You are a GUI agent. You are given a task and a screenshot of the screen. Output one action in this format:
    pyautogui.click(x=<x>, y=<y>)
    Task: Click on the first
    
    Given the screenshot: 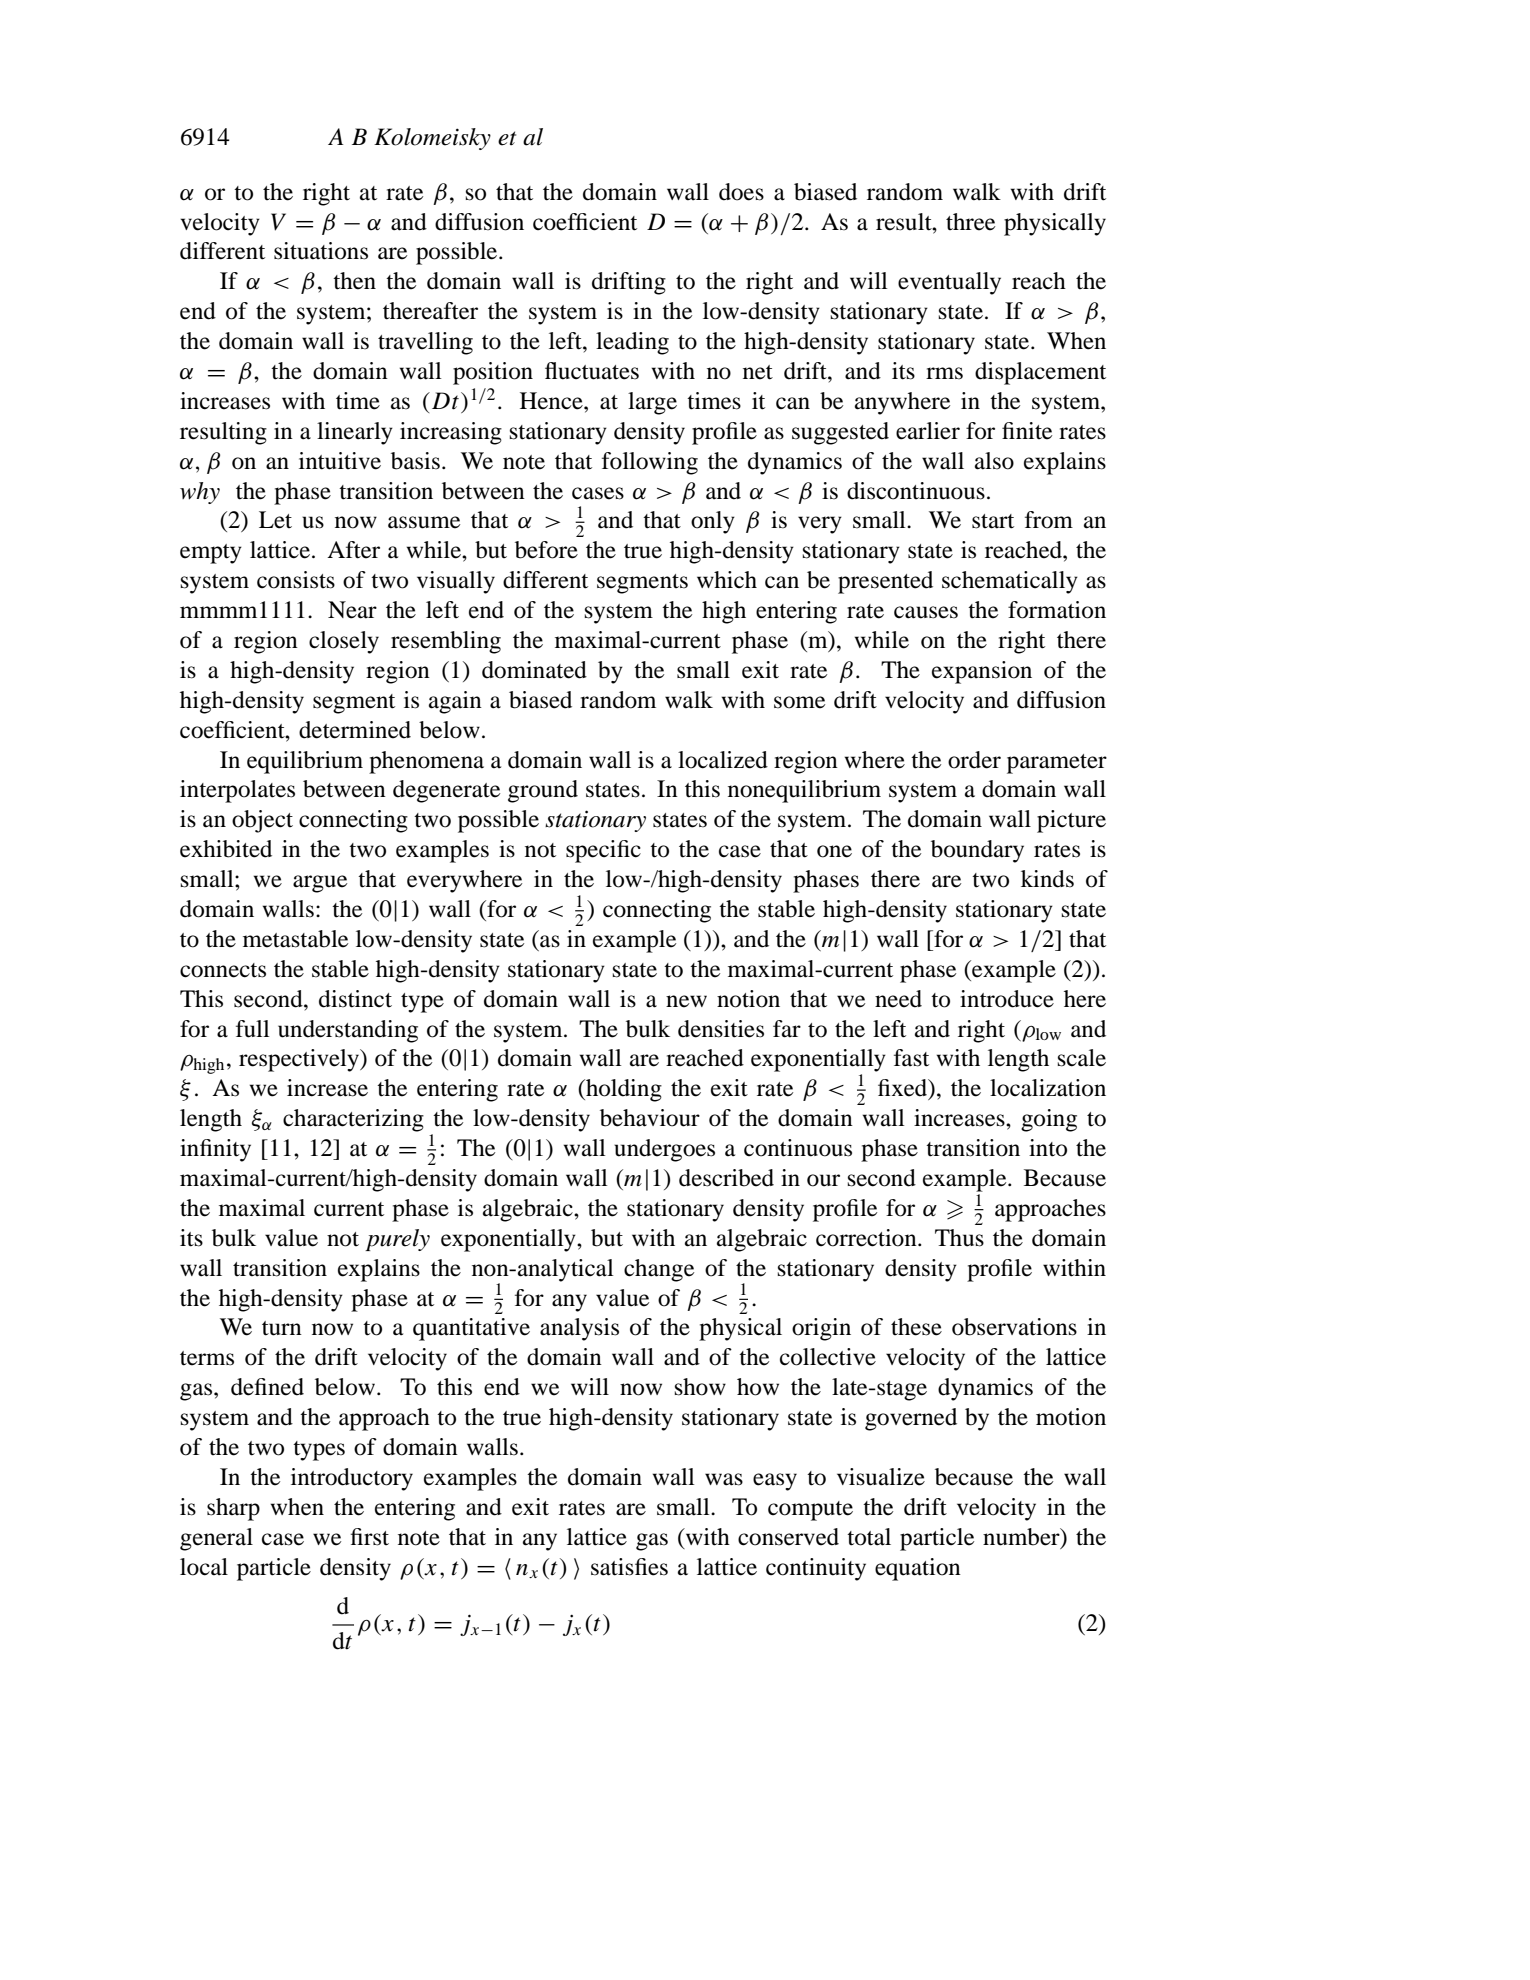 What is the action you would take?
    pyautogui.click(x=370, y=1537)
